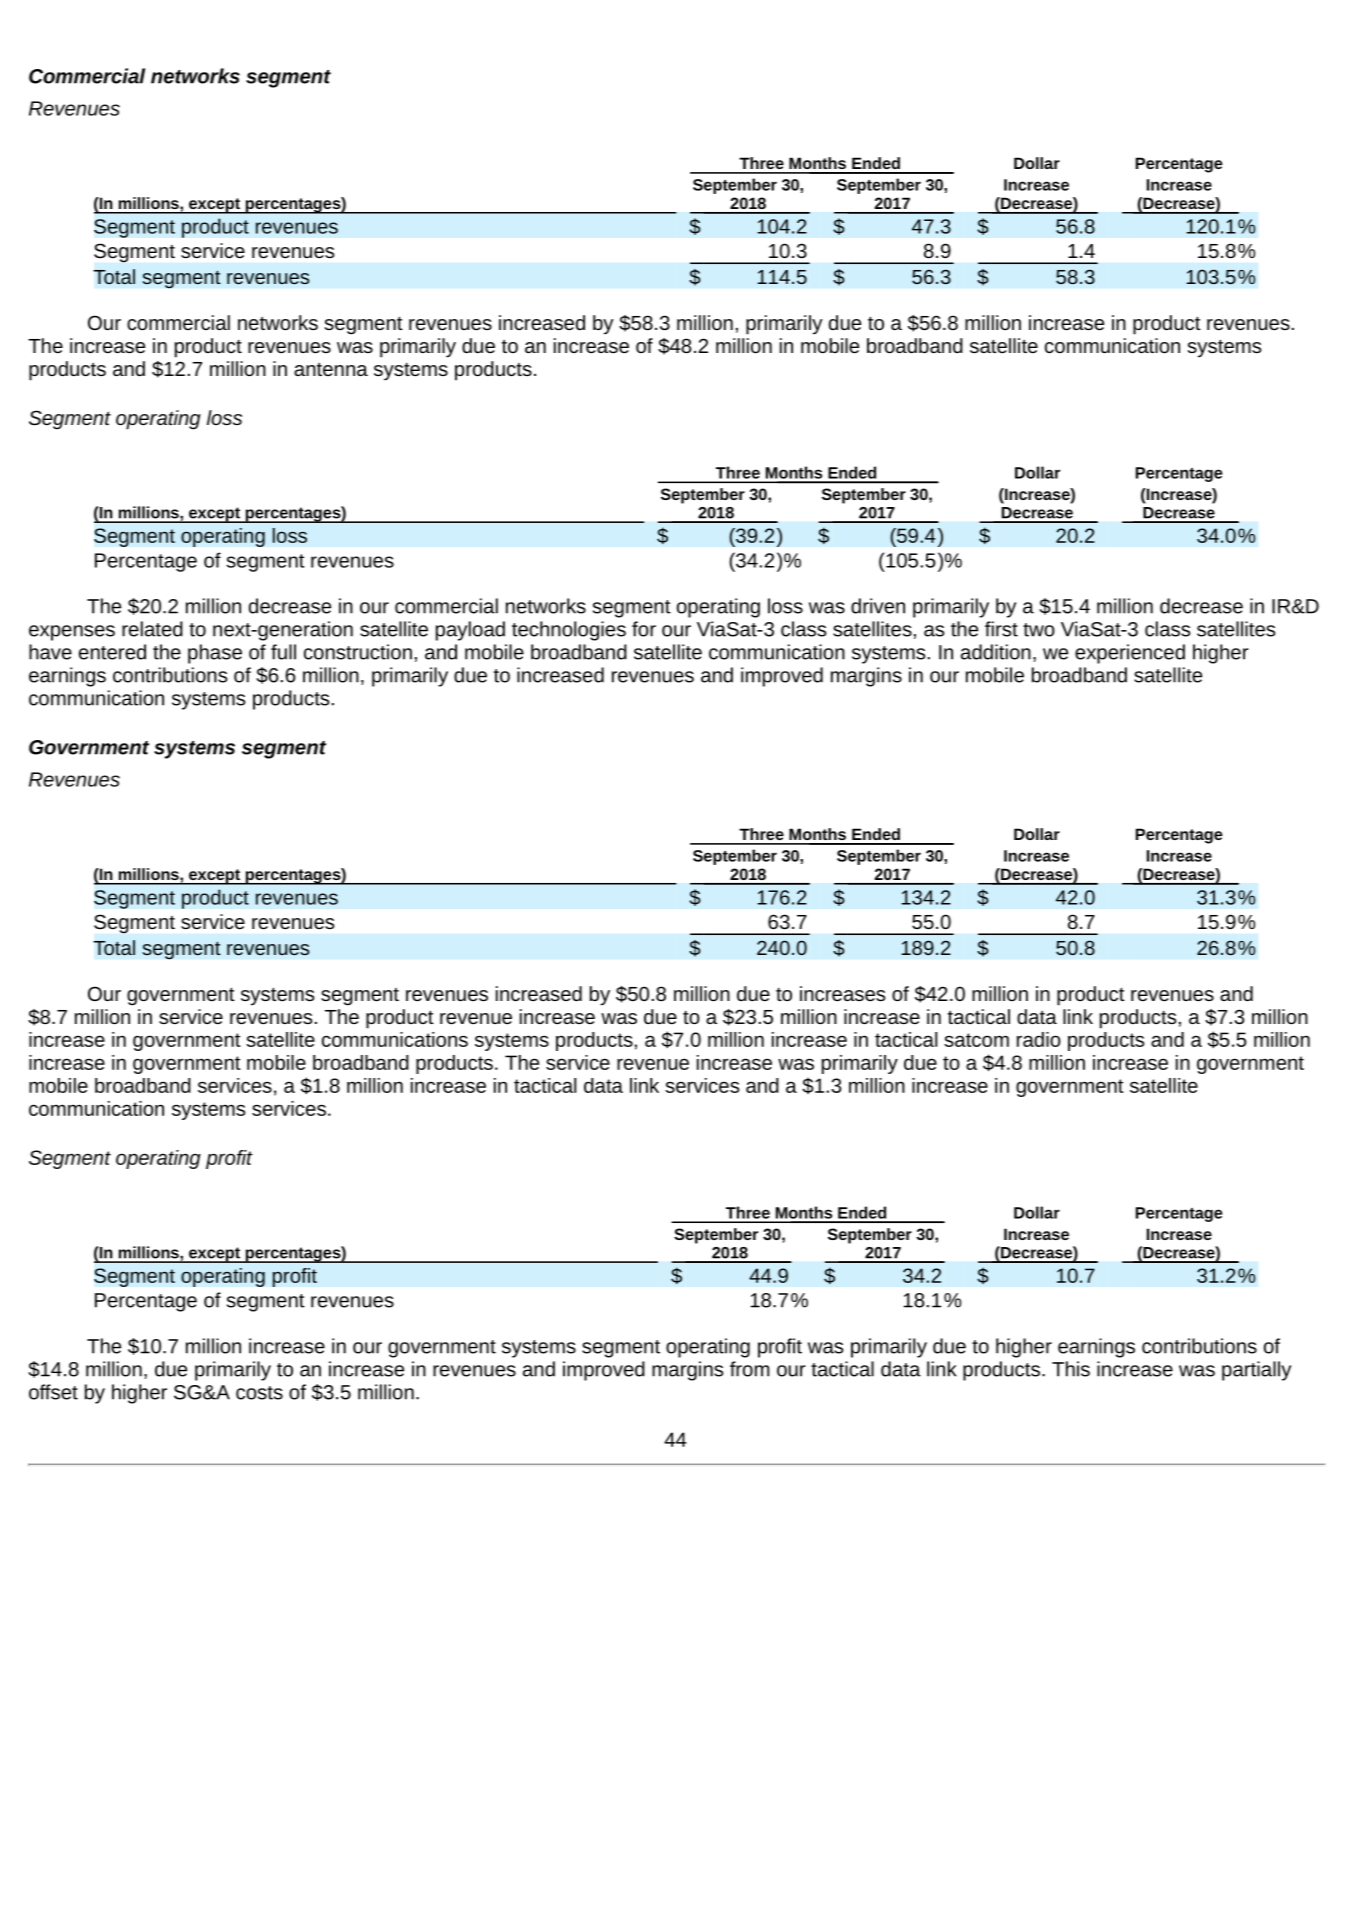 This screenshot has width=1350, height=1910. I want to click on costs, so click(259, 1393).
